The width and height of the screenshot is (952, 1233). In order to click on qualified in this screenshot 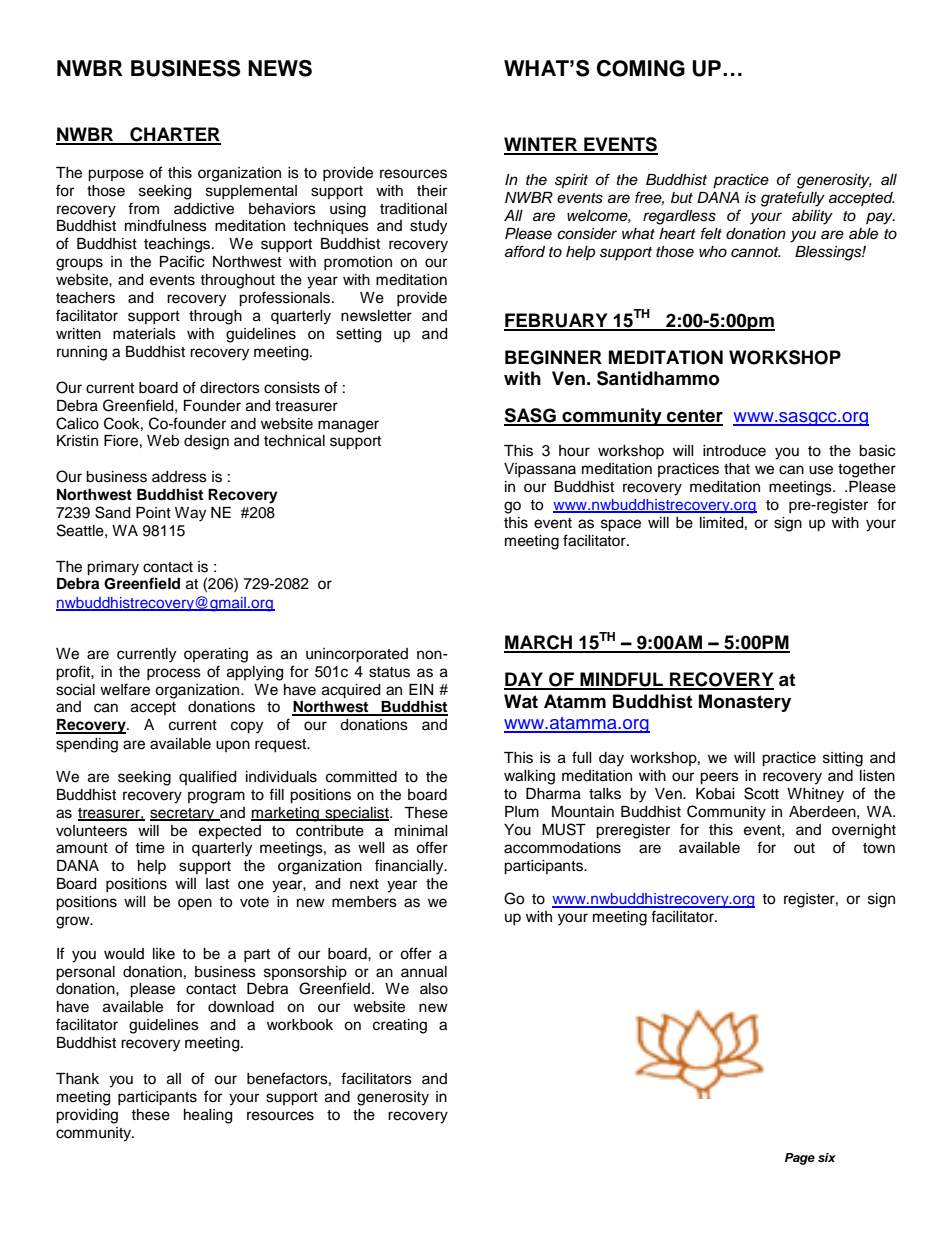, I will do `click(207, 777)`.
